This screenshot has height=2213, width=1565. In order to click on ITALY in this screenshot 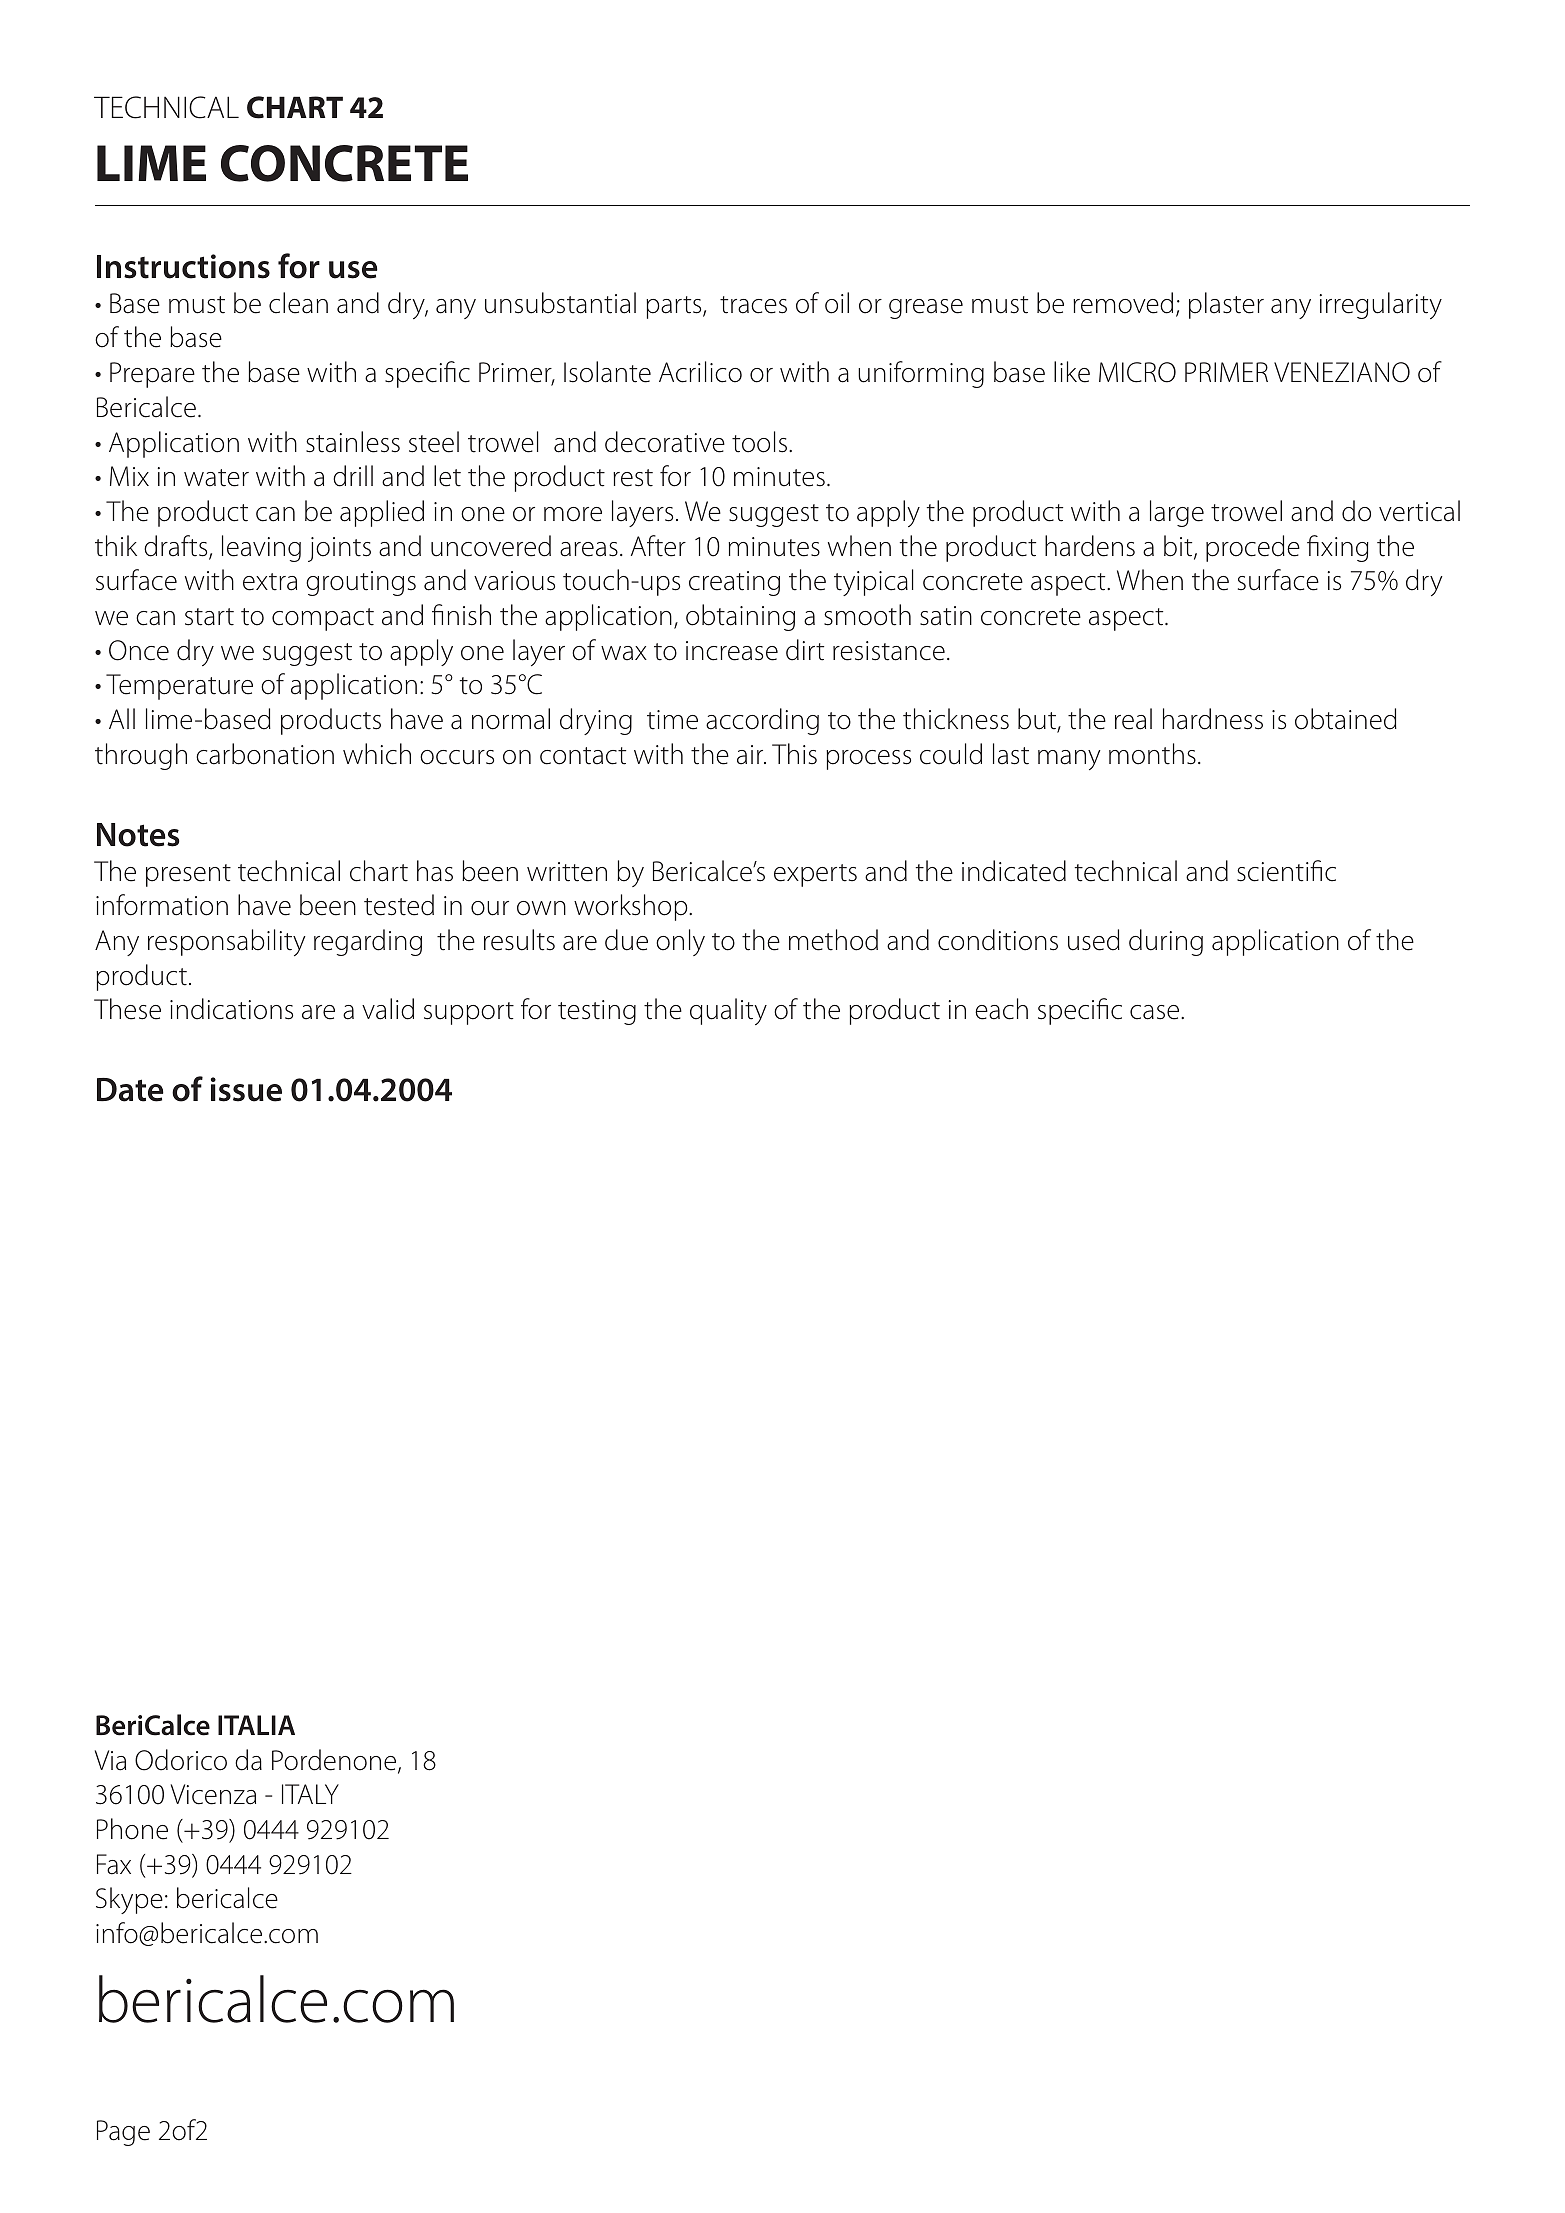, I will do `click(310, 1794)`.
